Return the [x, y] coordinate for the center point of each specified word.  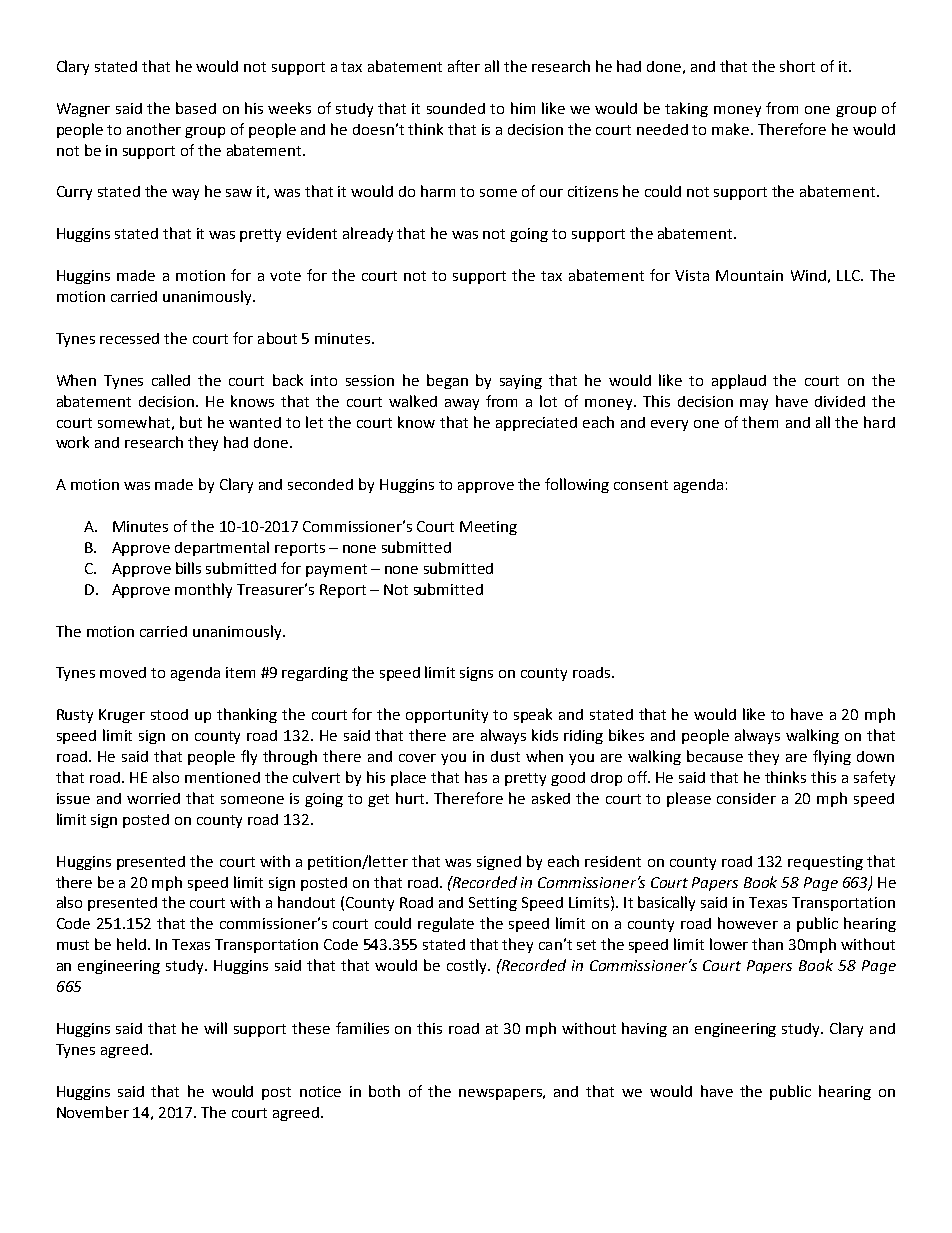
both [384, 1091]
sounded [456, 108]
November [93, 1112]
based [196, 108]
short [797, 66]
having [644, 1029]
